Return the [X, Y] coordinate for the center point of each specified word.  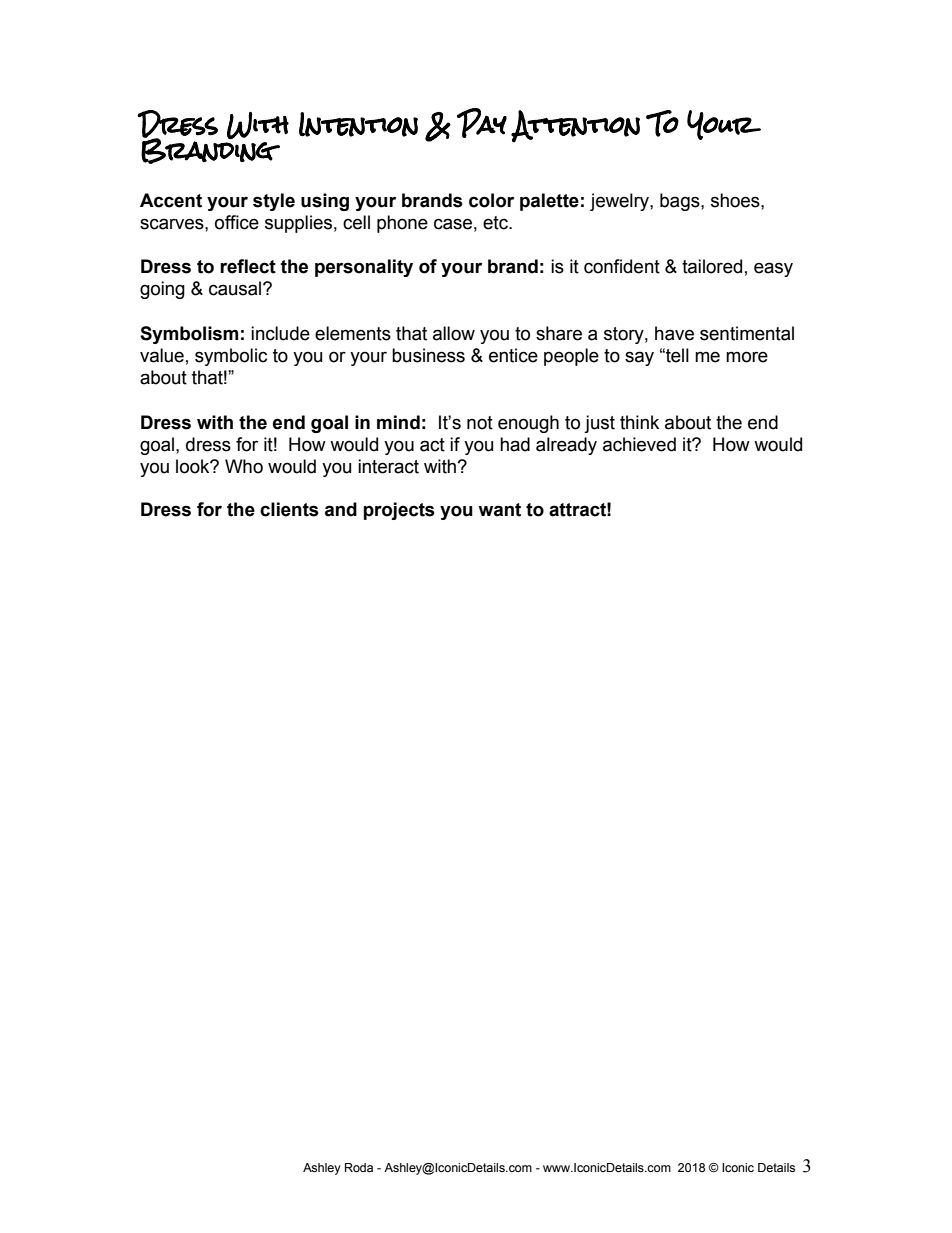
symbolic [231, 357]
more [747, 357]
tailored [712, 266]
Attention [575, 126]
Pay [482, 123]
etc [496, 223]
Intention [358, 124]
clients [289, 509]
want [499, 510]
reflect [248, 266]
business [428, 355]
